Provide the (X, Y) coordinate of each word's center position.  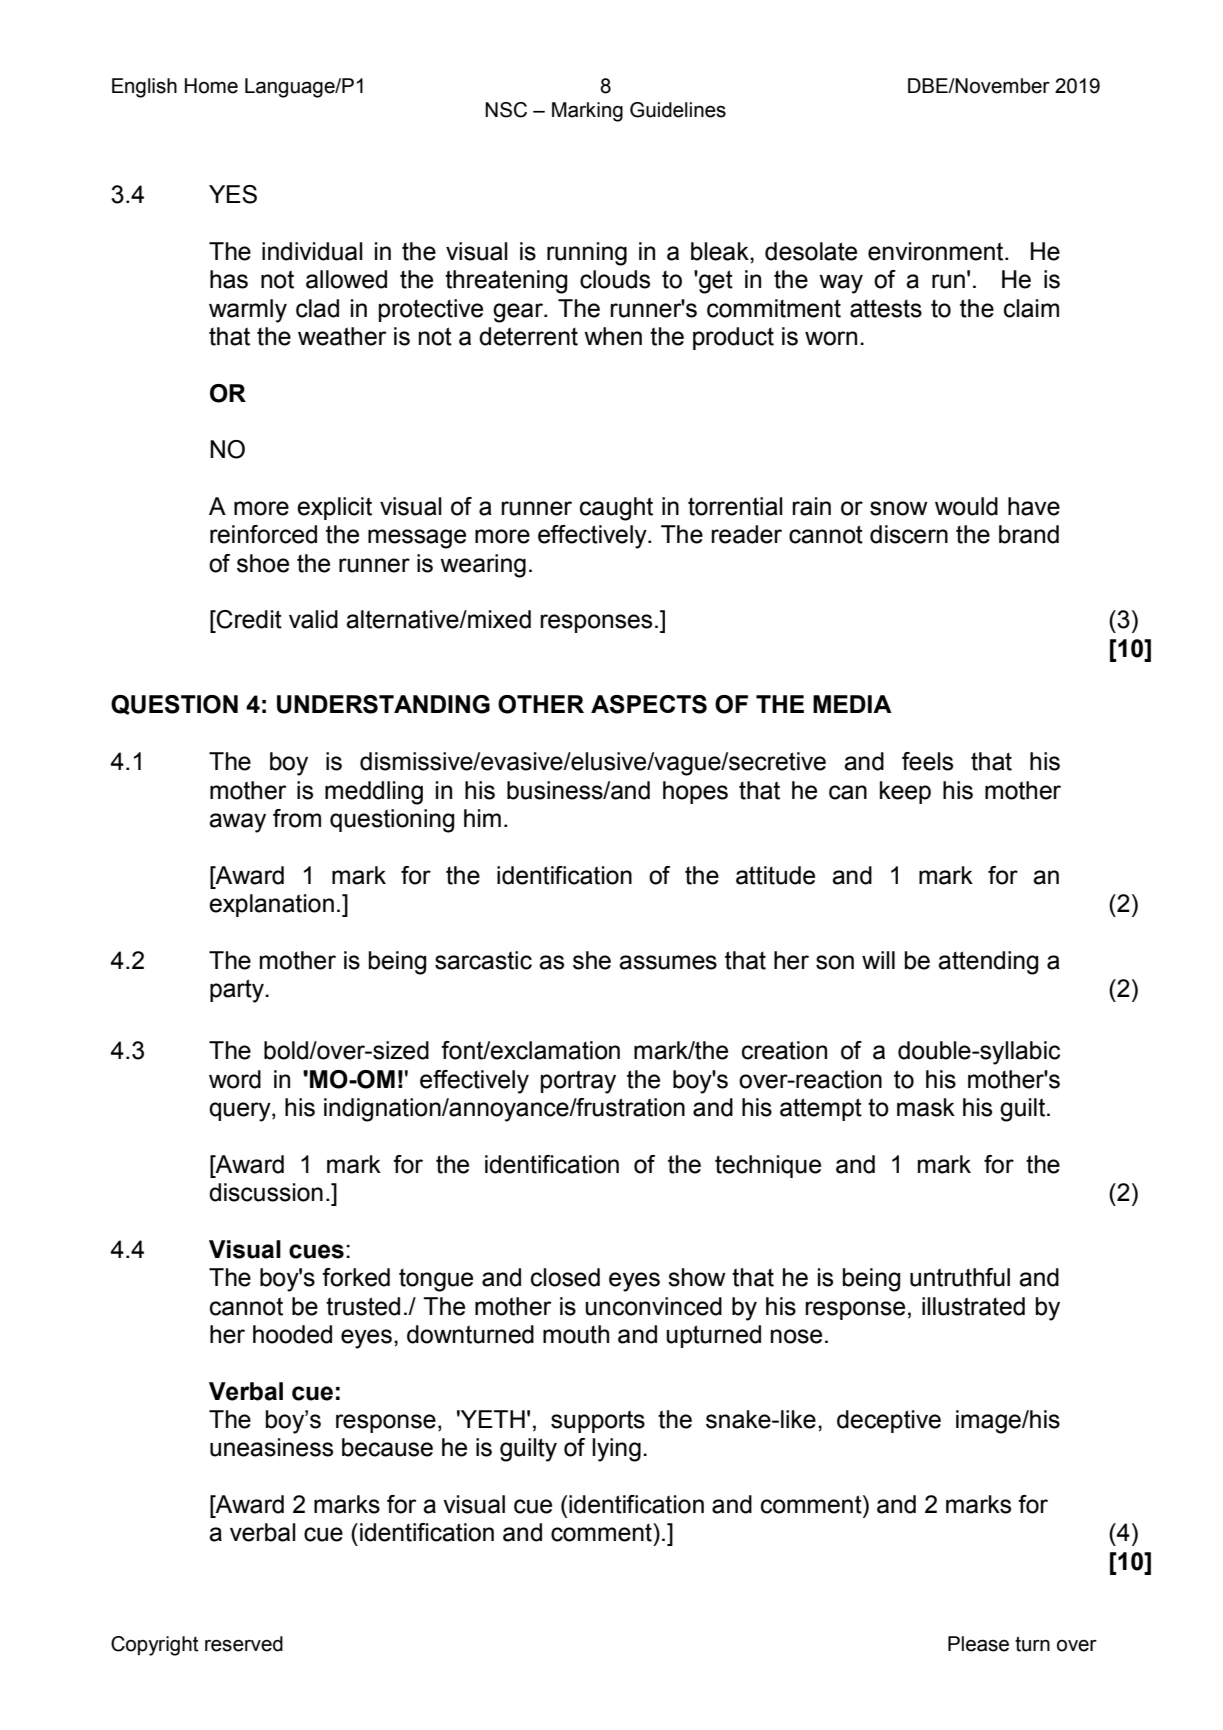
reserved (244, 1644)
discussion (266, 1192)
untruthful (960, 1277)
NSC (506, 110)
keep (905, 792)
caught (616, 509)
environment (937, 251)
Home (211, 86)
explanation (271, 905)
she (592, 960)
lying (616, 1450)
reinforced (263, 534)
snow (899, 508)
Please (978, 1644)
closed (565, 1277)
